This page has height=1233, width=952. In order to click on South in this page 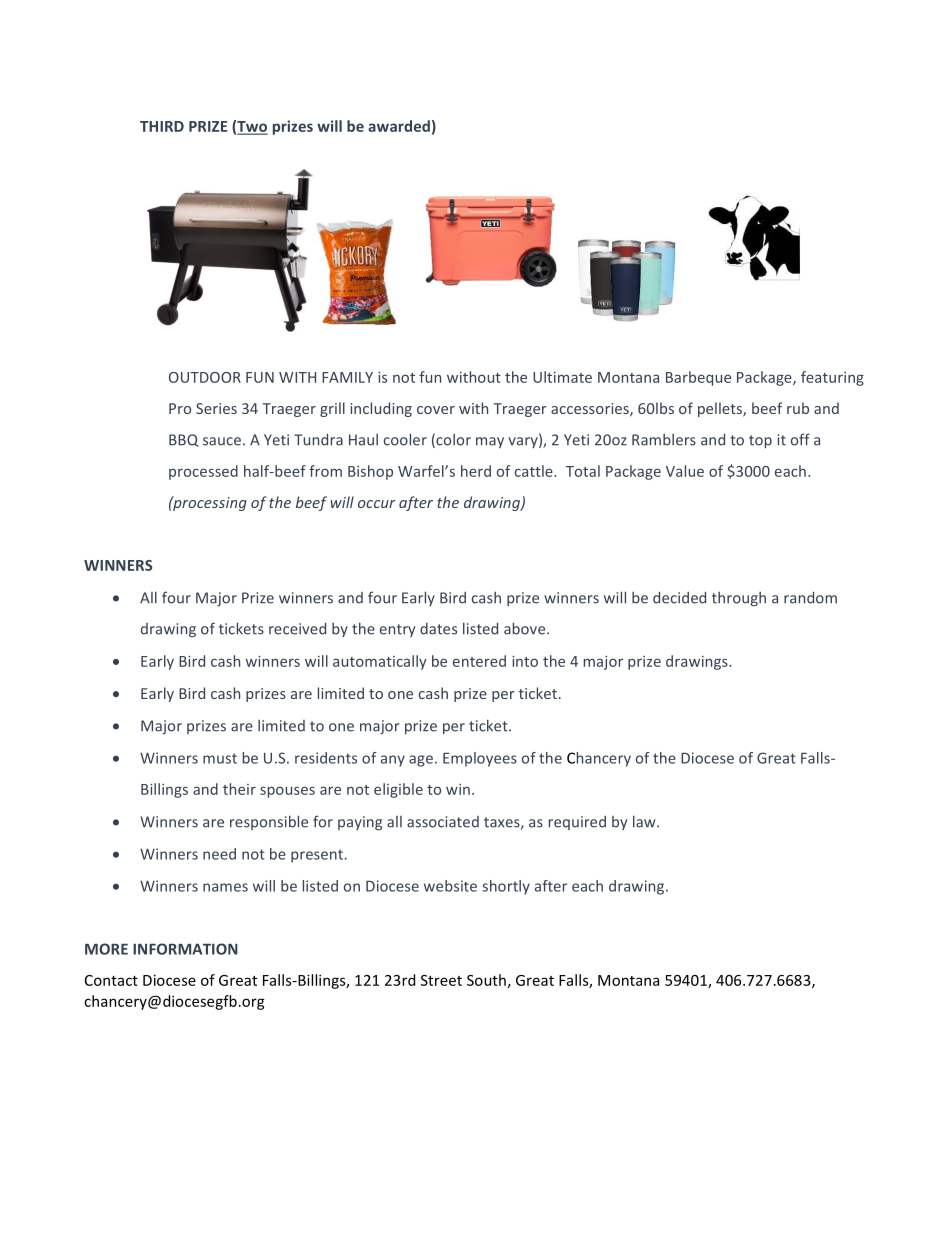, I will do `click(486, 980)`.
